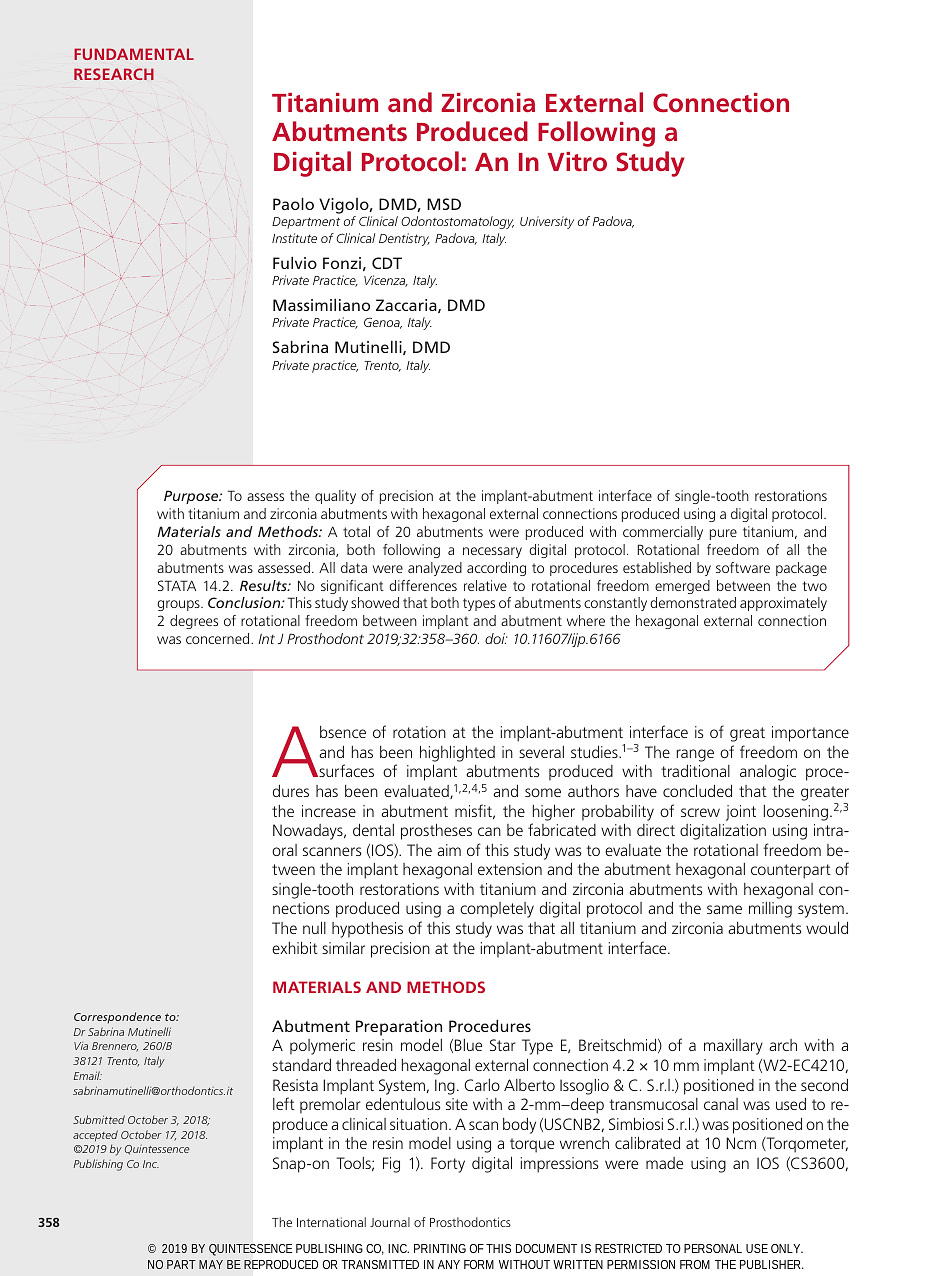 This image has width=952, height=1276. What do you see at coordinates (723, 534) in the image?
I see `pure` at bounding box center [723, 534].
